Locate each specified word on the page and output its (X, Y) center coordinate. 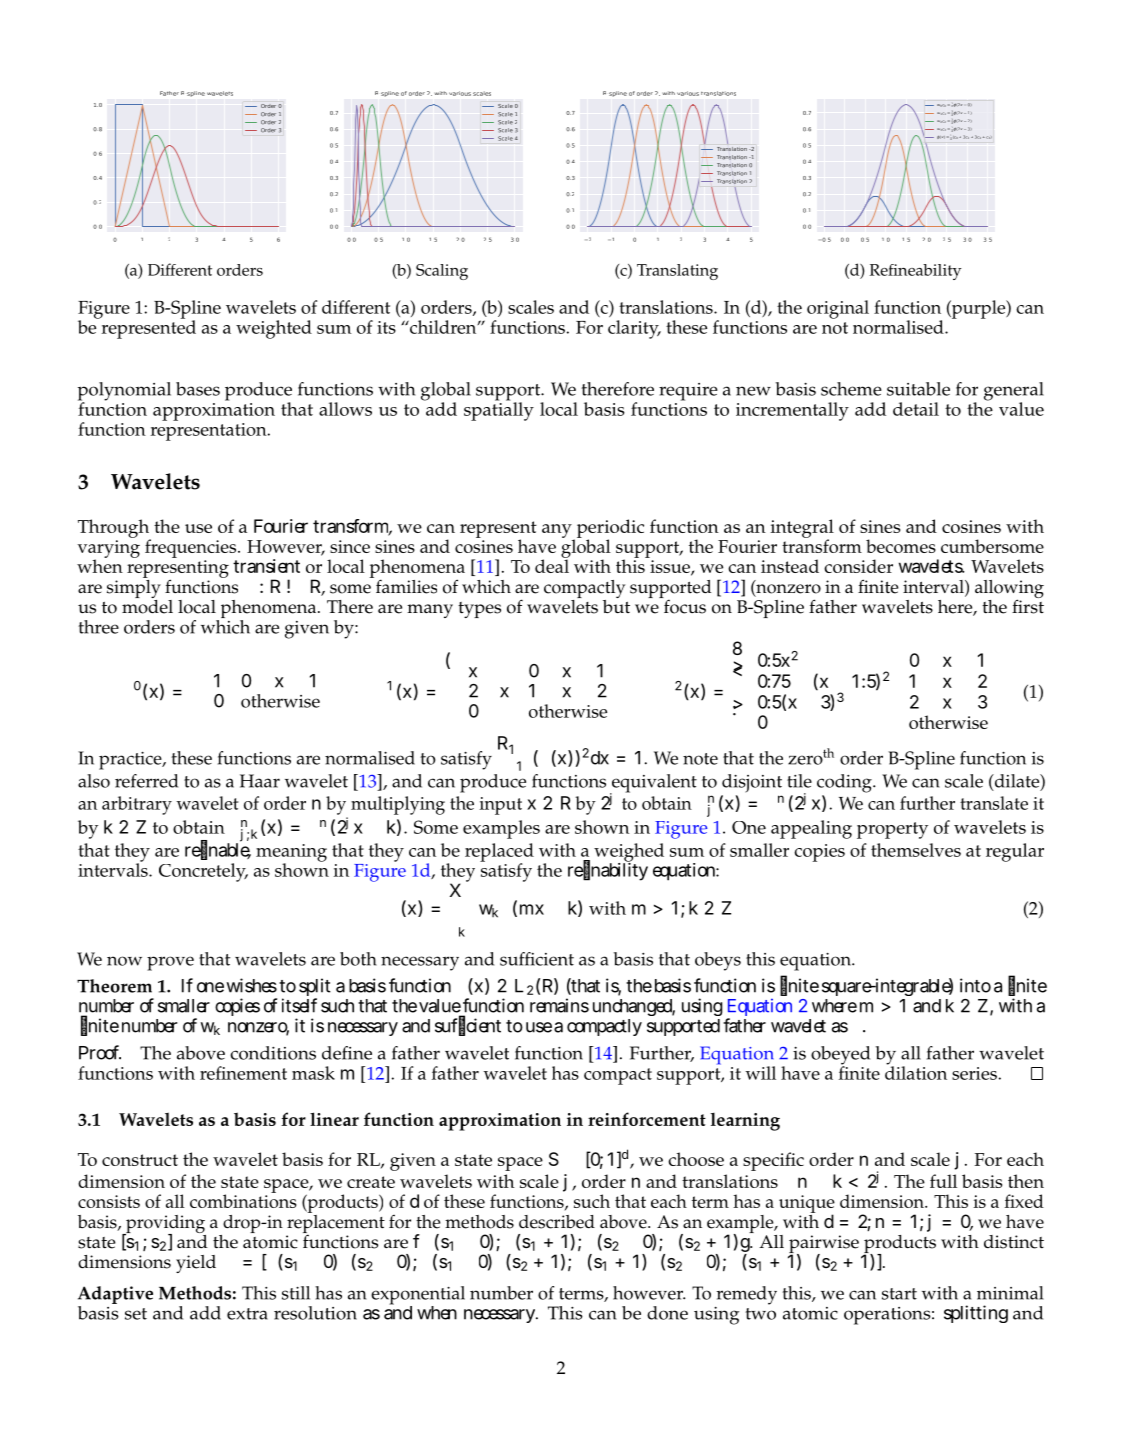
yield (196, 1264)
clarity (634, 329)
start (899, 1294)
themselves (916, 850)
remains (559, 1005)
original (838, 309)
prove (170, 963)
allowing (1009, 590)
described (557, 1222)
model (147, 605)
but (616, 605)
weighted (274, 329)
